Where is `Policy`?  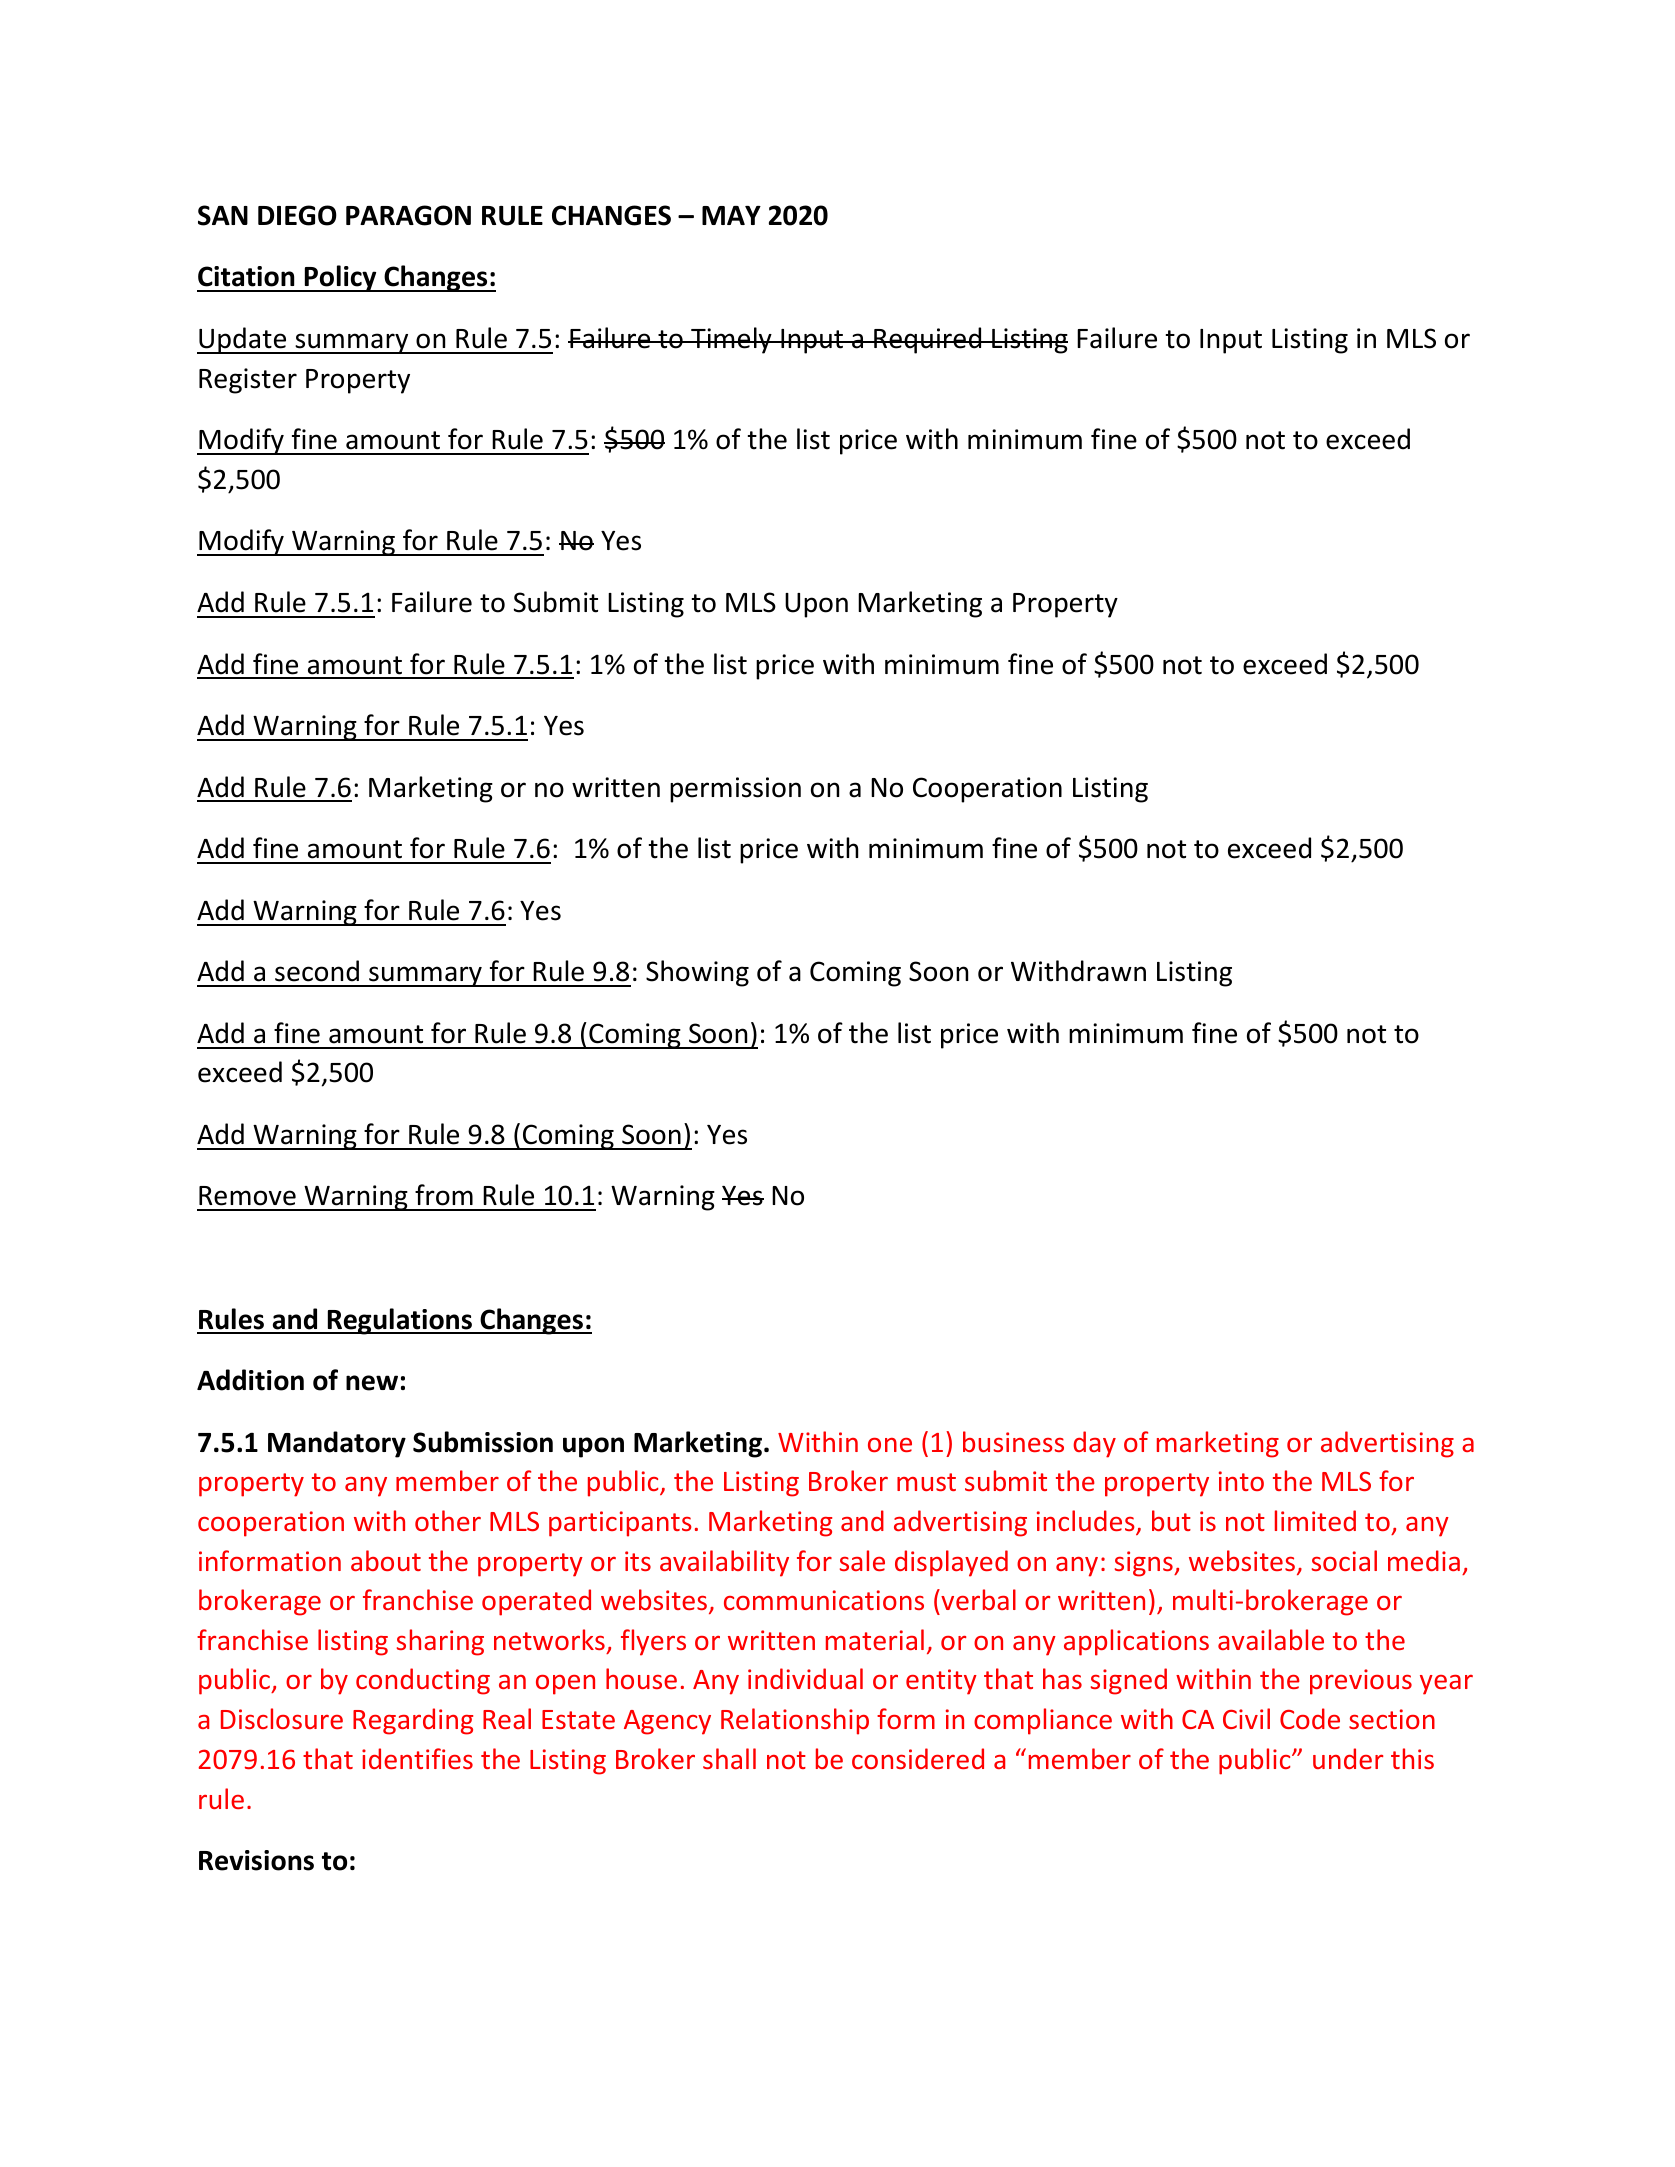 Policy is located at coordinates (340, 278).
